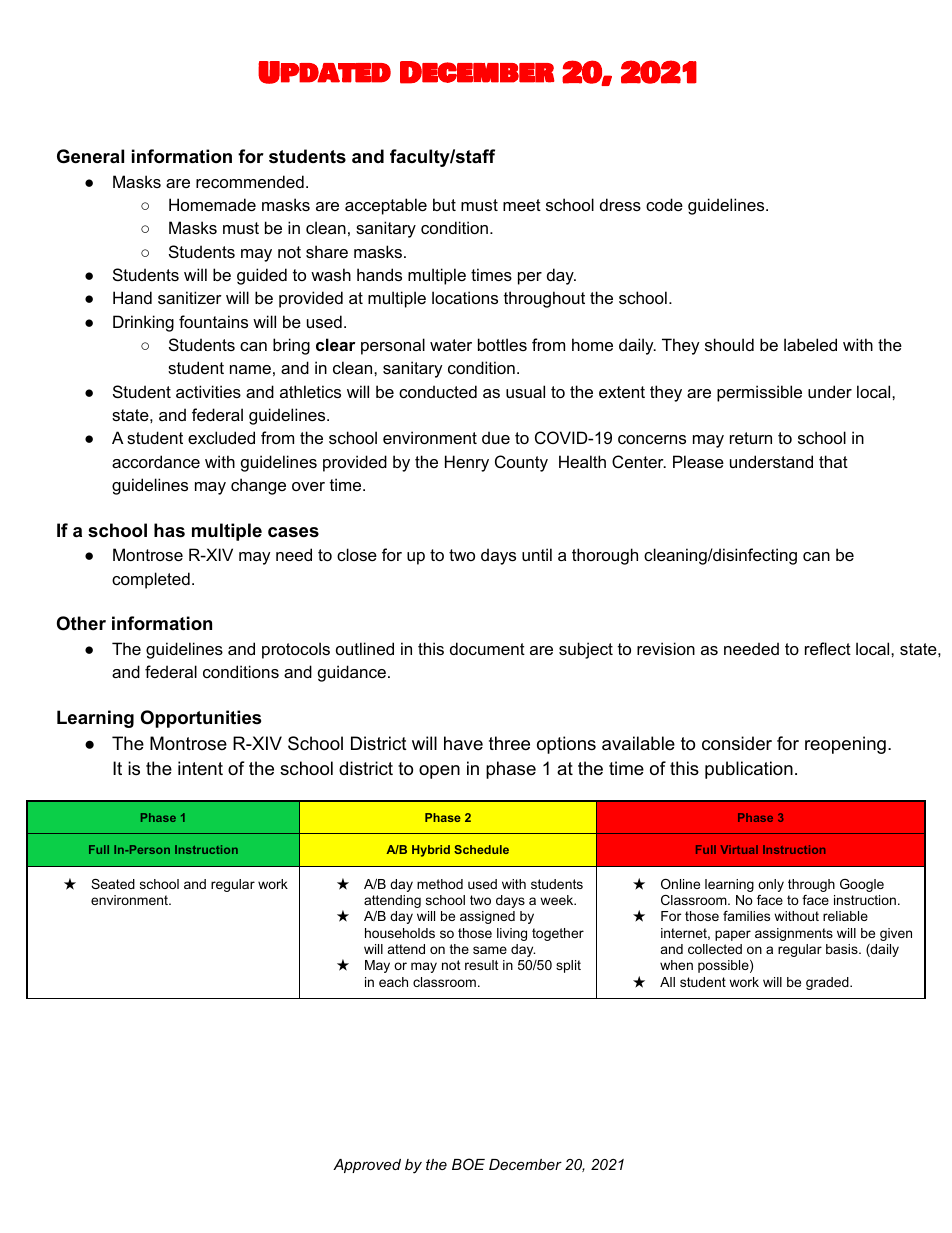  What do you see at coordinates (828, 983) in the screenshot?
I see `graded` at bounding box center [828, 983].
